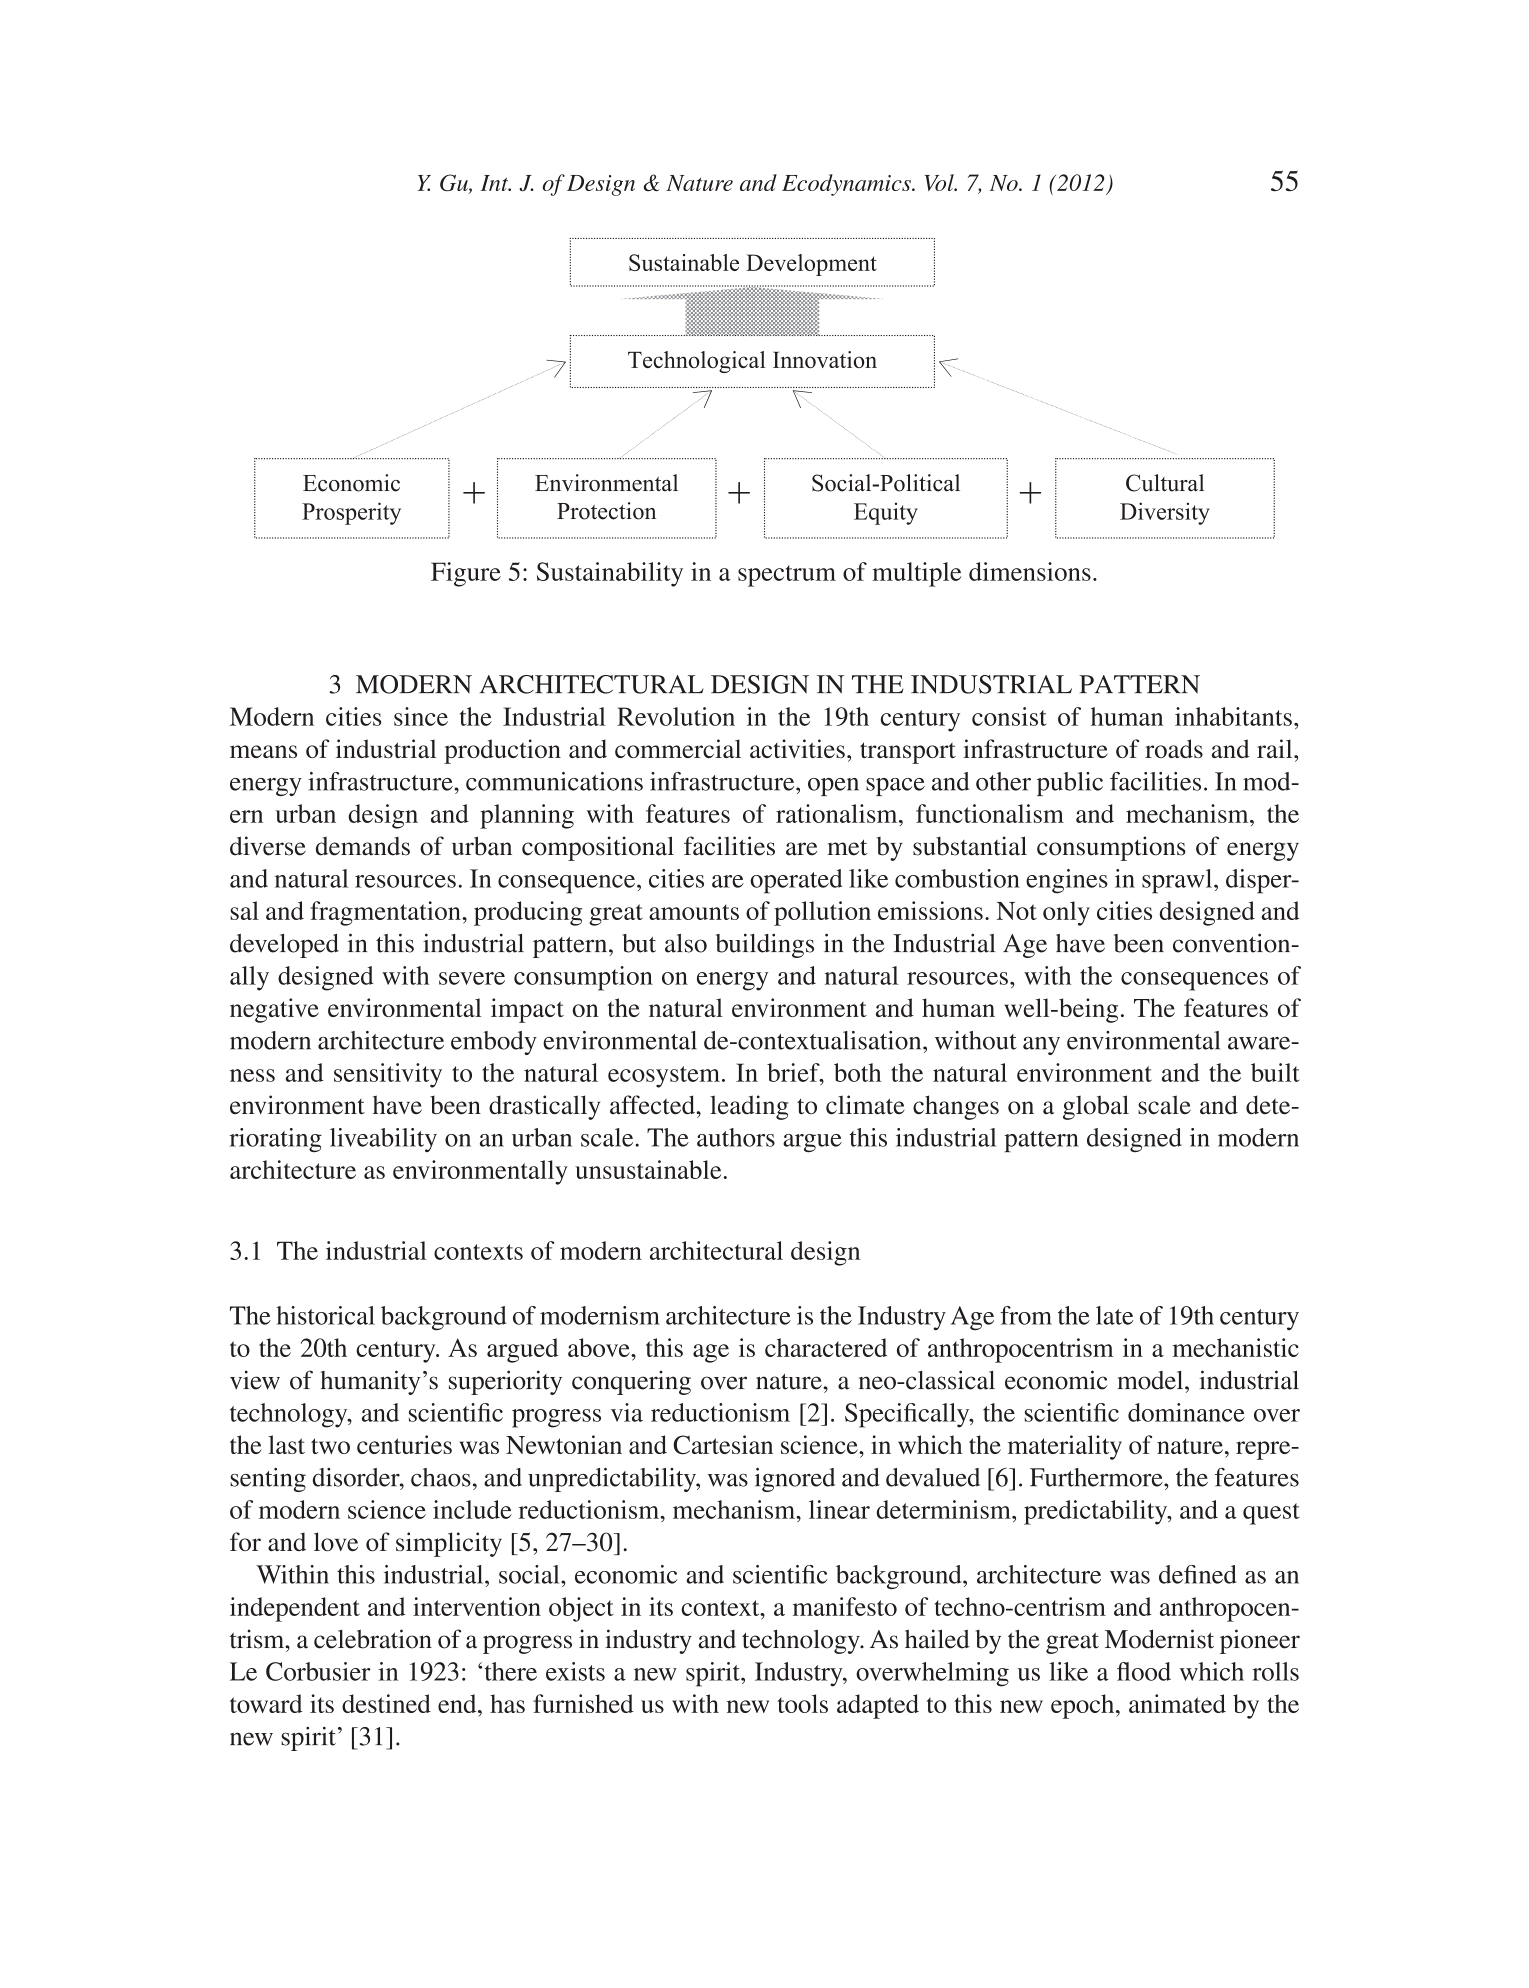 The width and height of the page is (1529, 1988). What do you see at coordinates (765, 945) in the page?
I see `buildings` at bounding box center [765, 945].
